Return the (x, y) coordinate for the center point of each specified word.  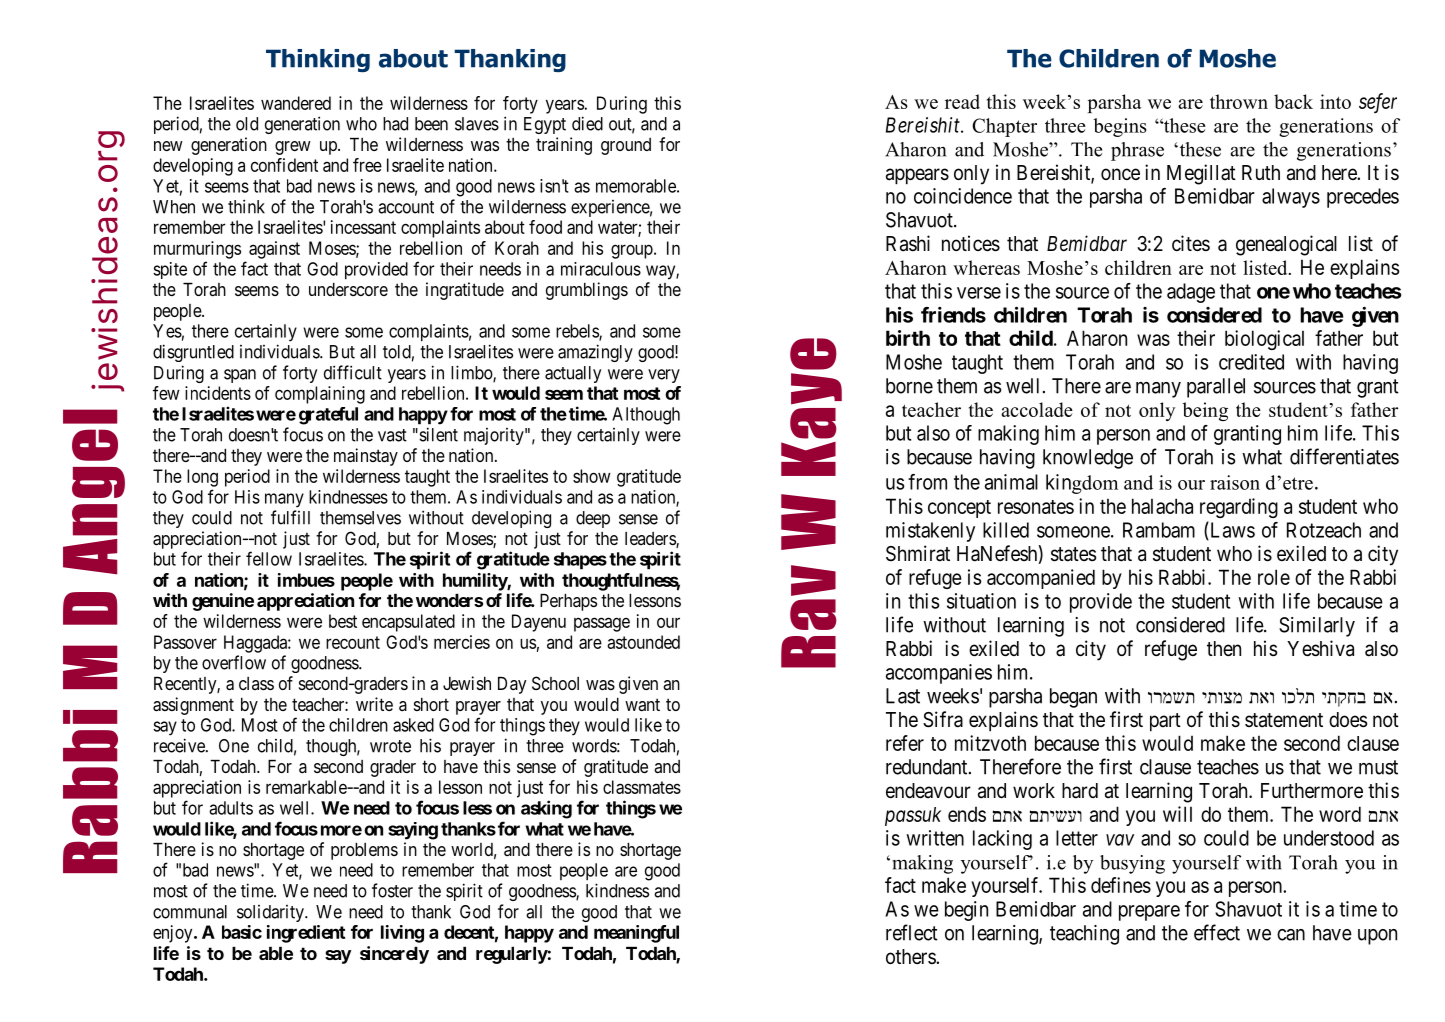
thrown (1239, 101)
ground (626, 146)
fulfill (290, 517)
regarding (1239, 508)
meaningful (636, 934)
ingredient (306, 934)
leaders (651, 540)
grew (293, 148)
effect (1217, 932)
